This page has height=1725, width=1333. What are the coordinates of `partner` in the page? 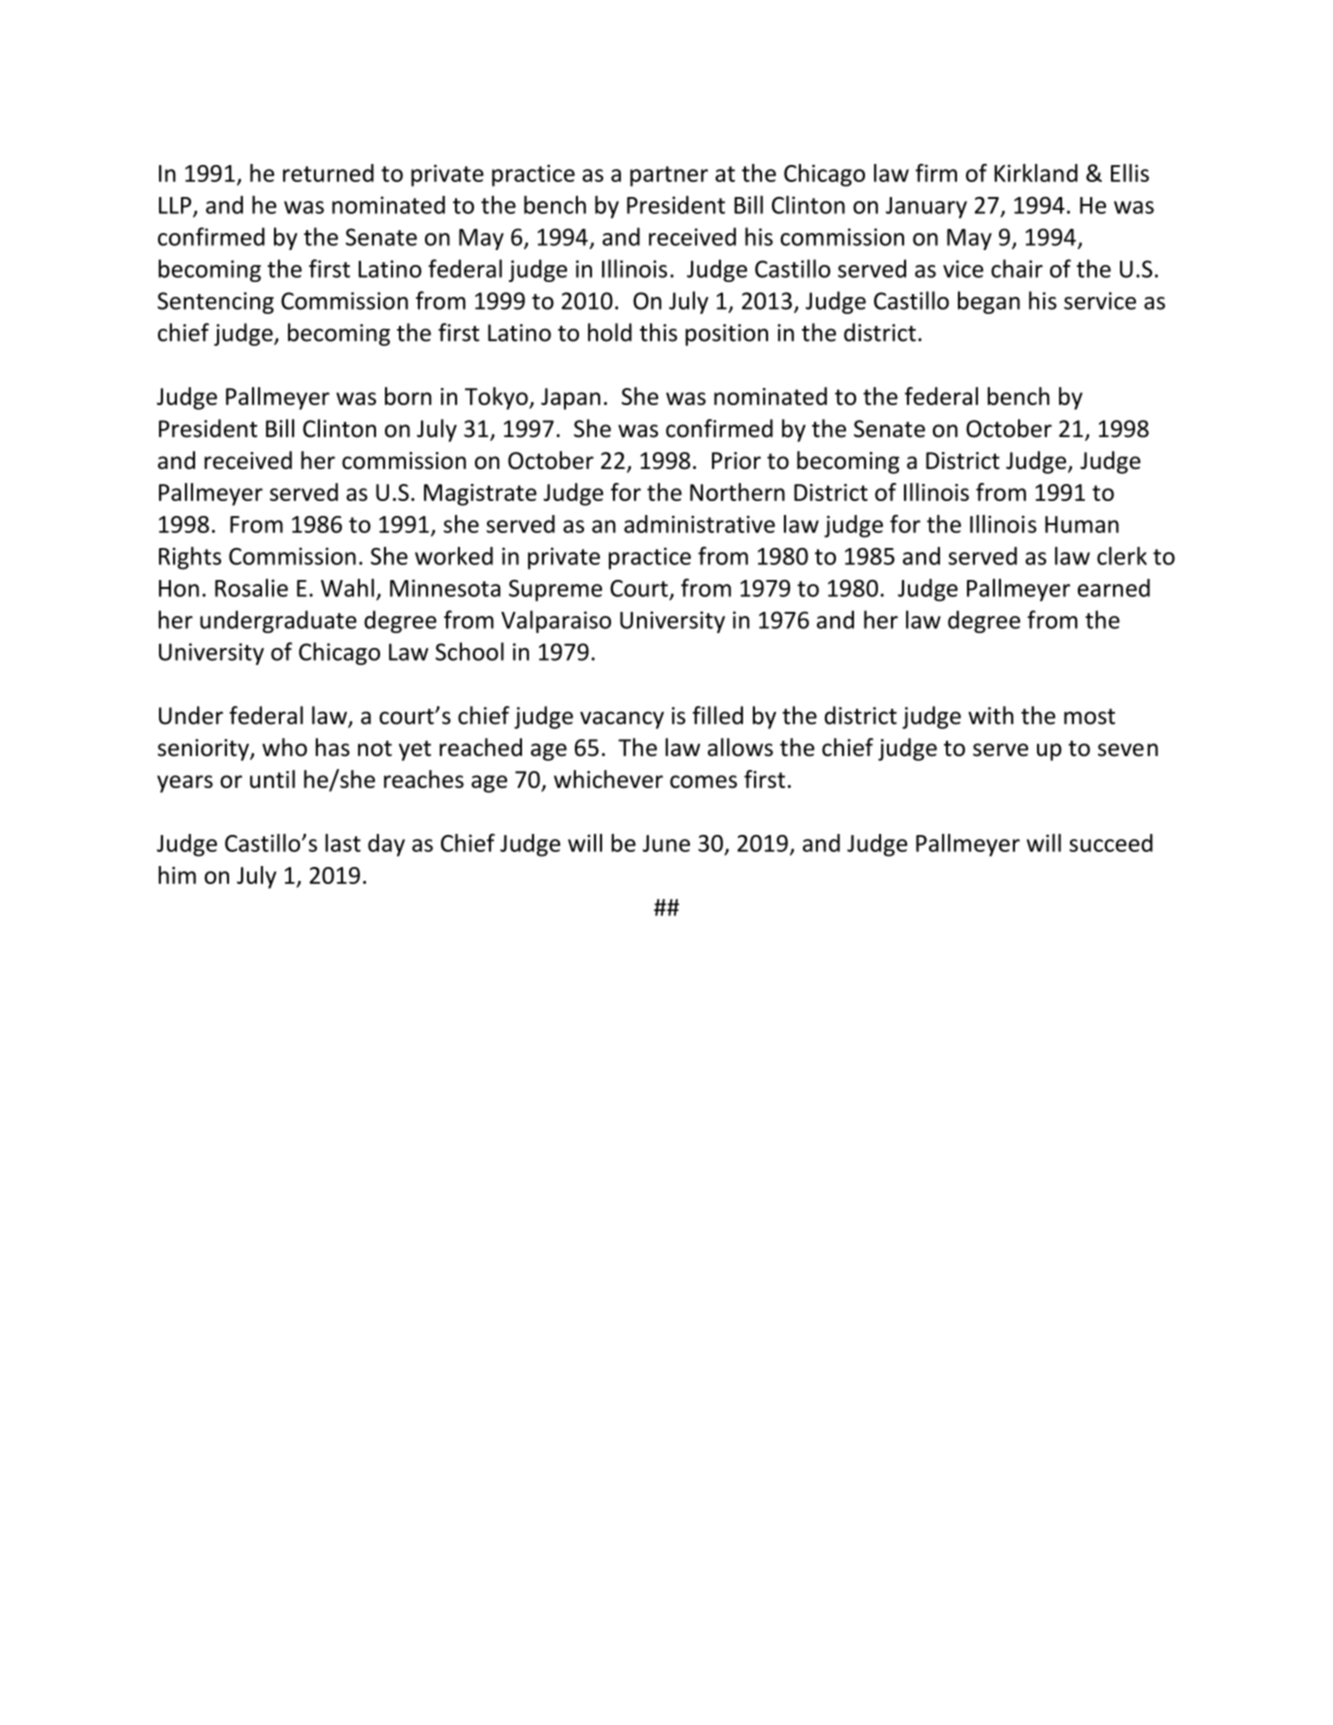 It's located at (669, 176).
